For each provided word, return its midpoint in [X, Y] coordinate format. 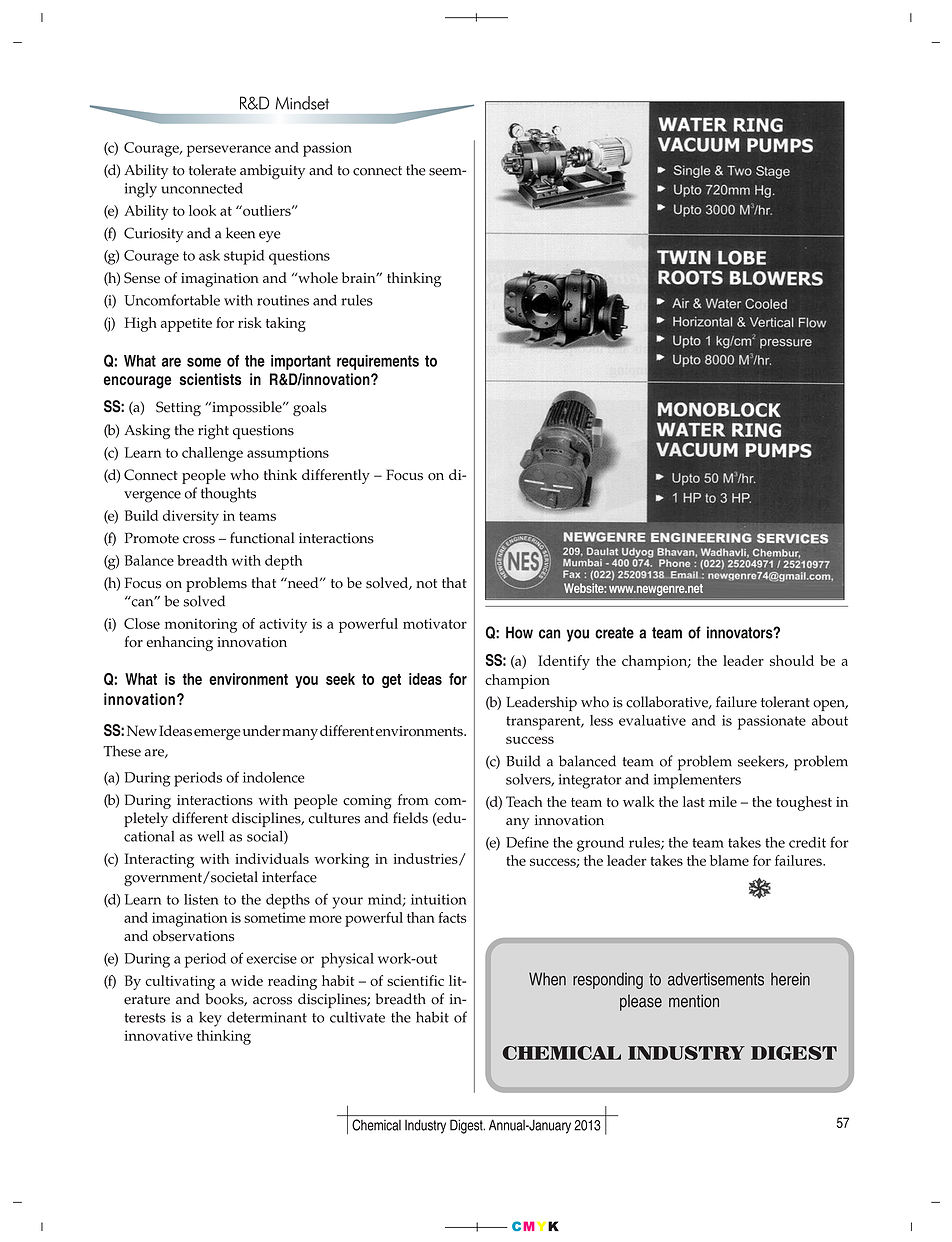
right [213, 431]
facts [452, 917]
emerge [217, 734]
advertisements [716, 979]
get [391, 681]
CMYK [535, 1226]
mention [694, 1001]
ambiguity [272, 171]
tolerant [785, 702]
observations [193, 936]
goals [310, 408]
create [614, 633]
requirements [378, 362]
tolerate [212, 170]
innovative [159, 1035]
